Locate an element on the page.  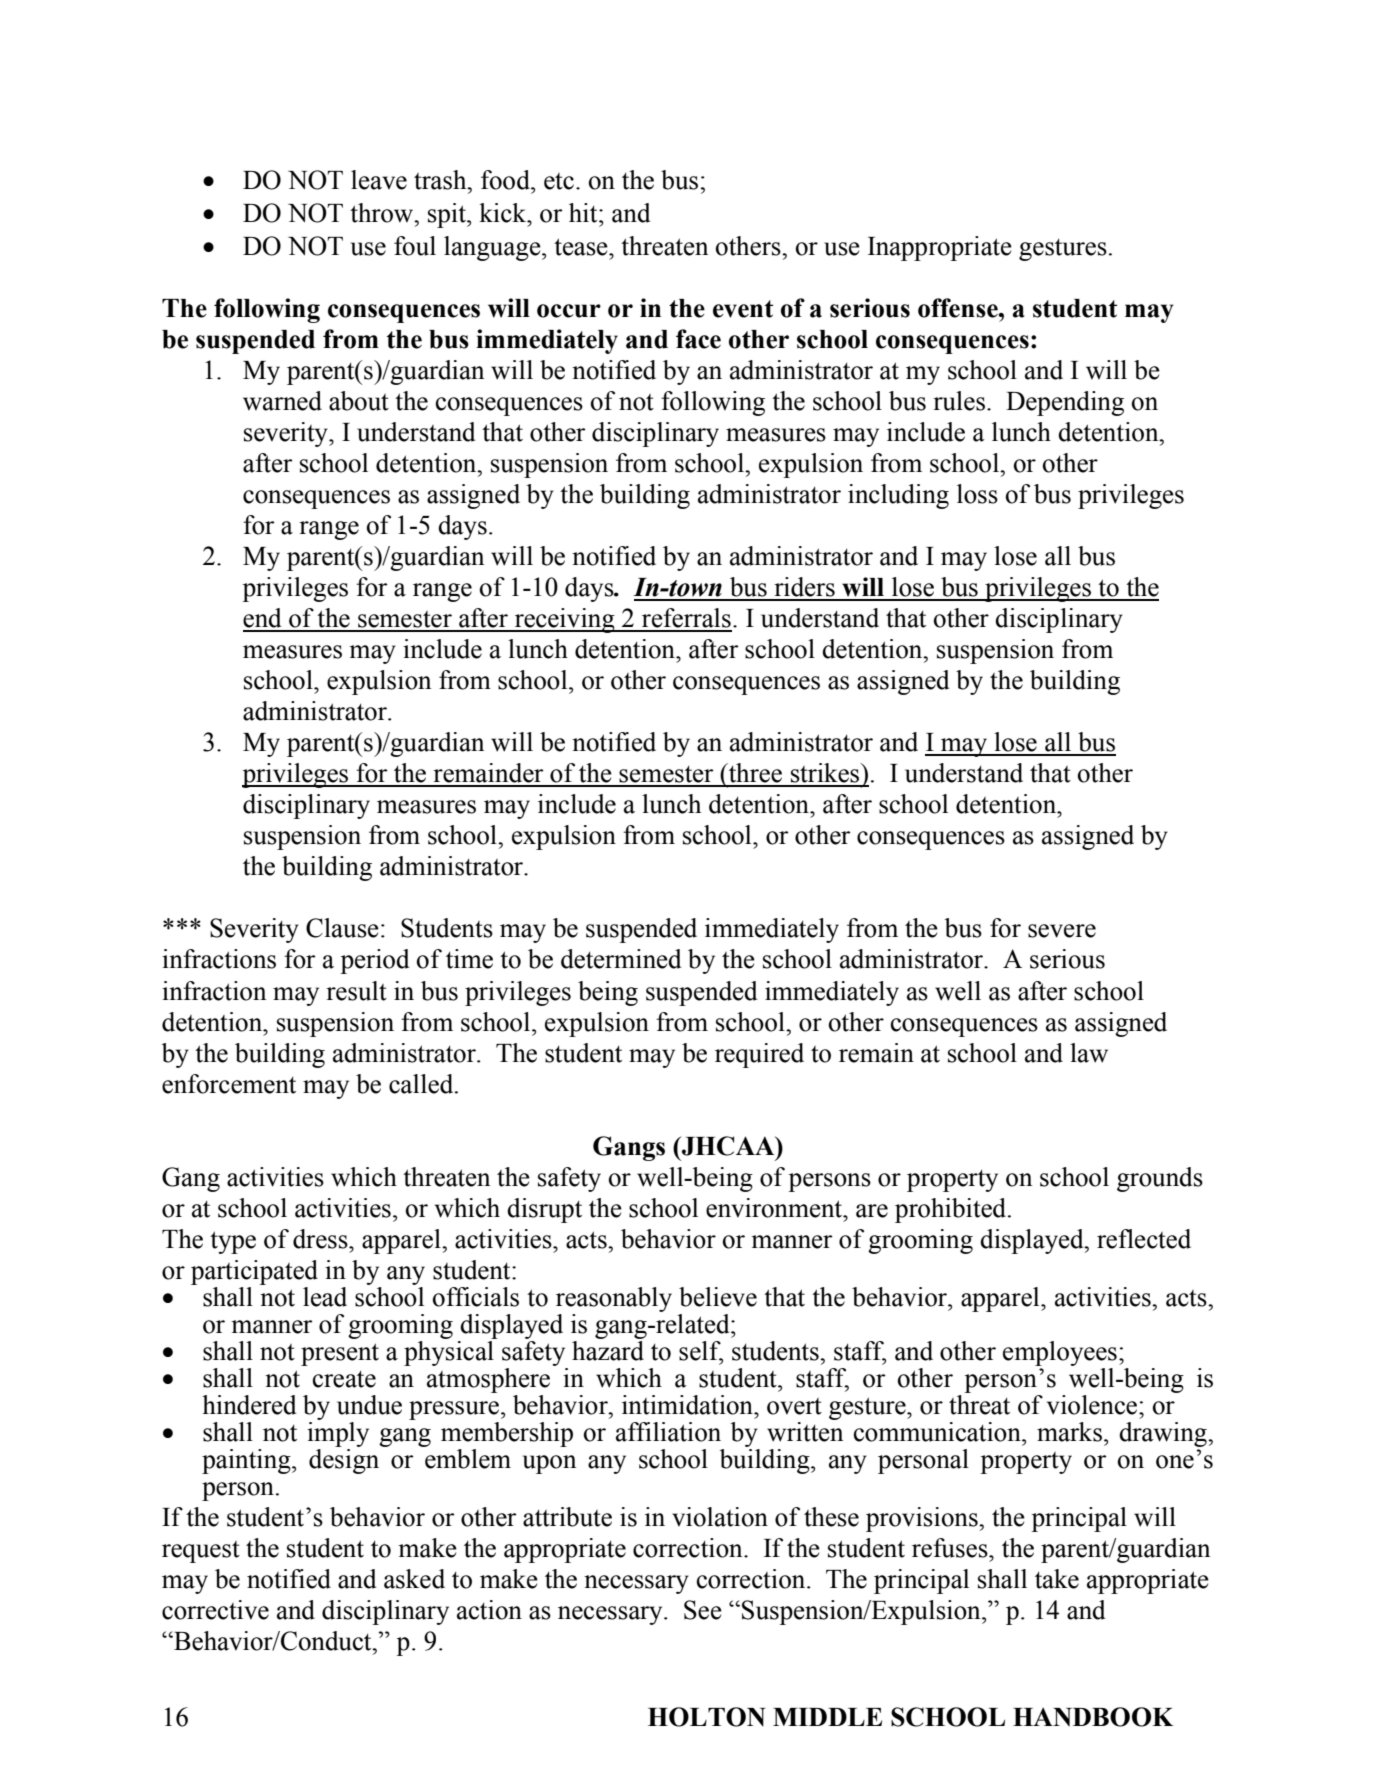
Depending is located at coordinates (1065, 403).
